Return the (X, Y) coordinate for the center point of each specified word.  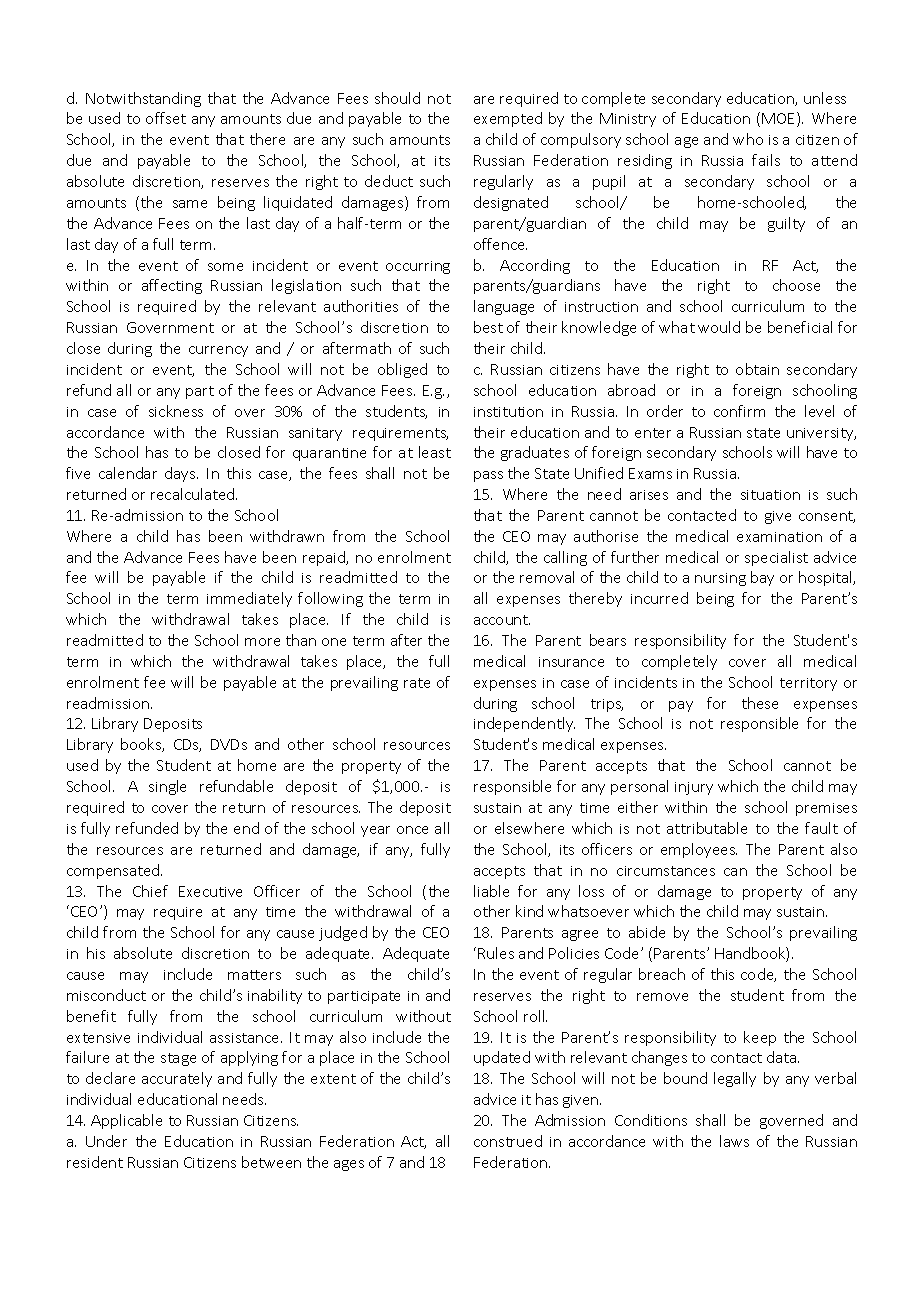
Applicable (126, 1121)
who (748, 139)
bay (762, 578)
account (502, 620)
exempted (508, 119)
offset (166, 118)
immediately (249, 599)
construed (508, 1141)
